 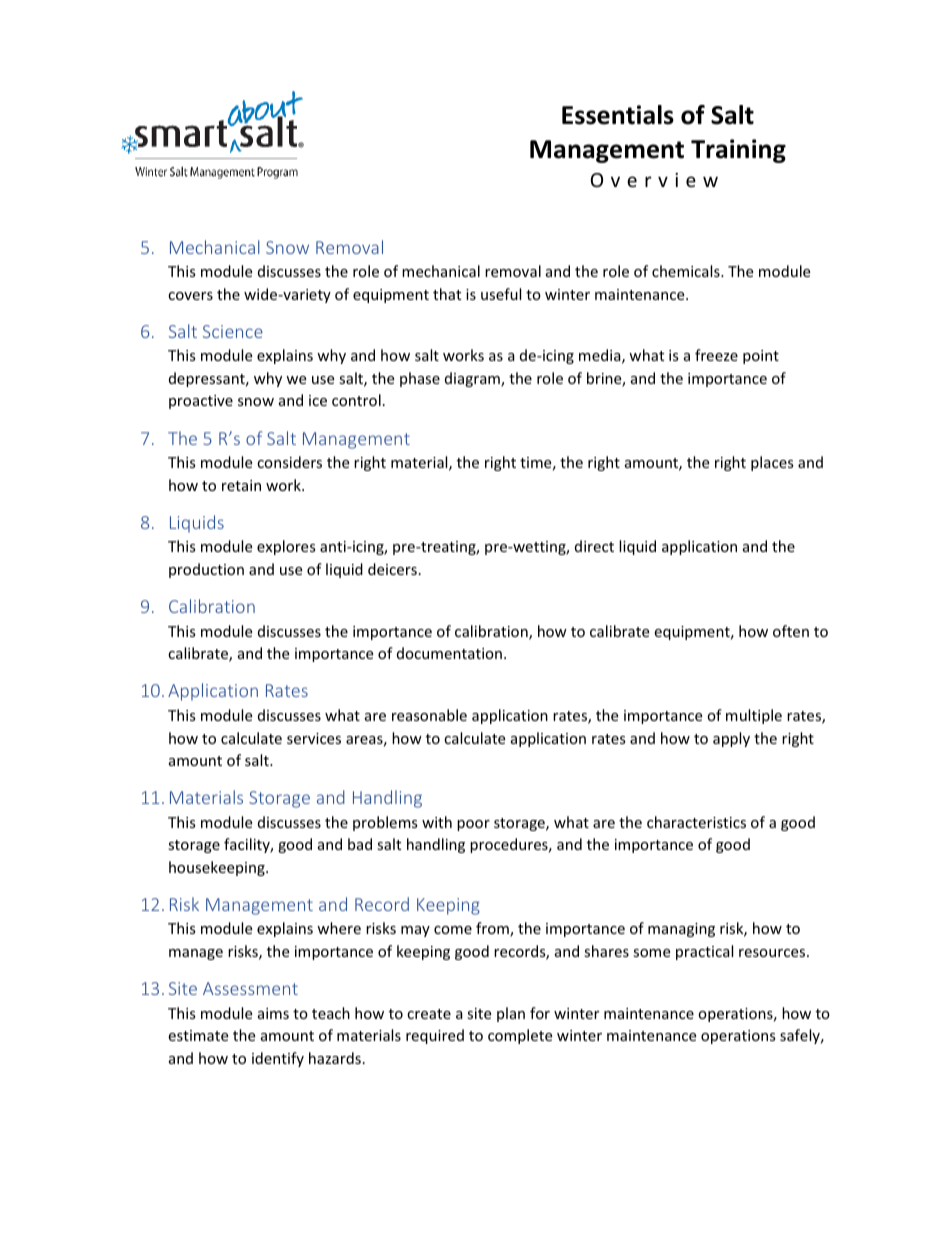 I want to click on explores, so click(x=286, y=547).
